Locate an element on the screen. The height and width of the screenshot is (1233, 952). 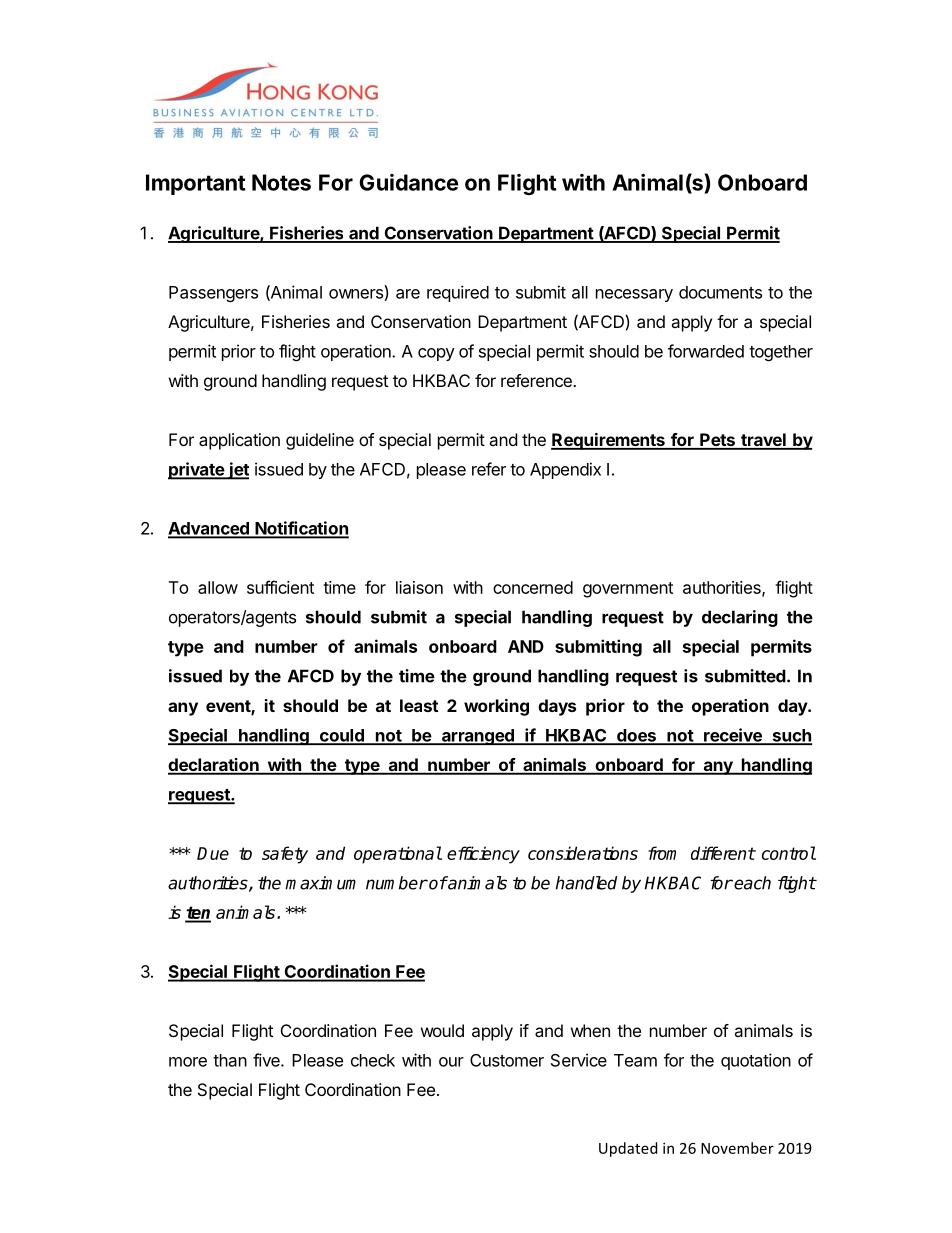
concerned is located at coordinates (533, 587).
